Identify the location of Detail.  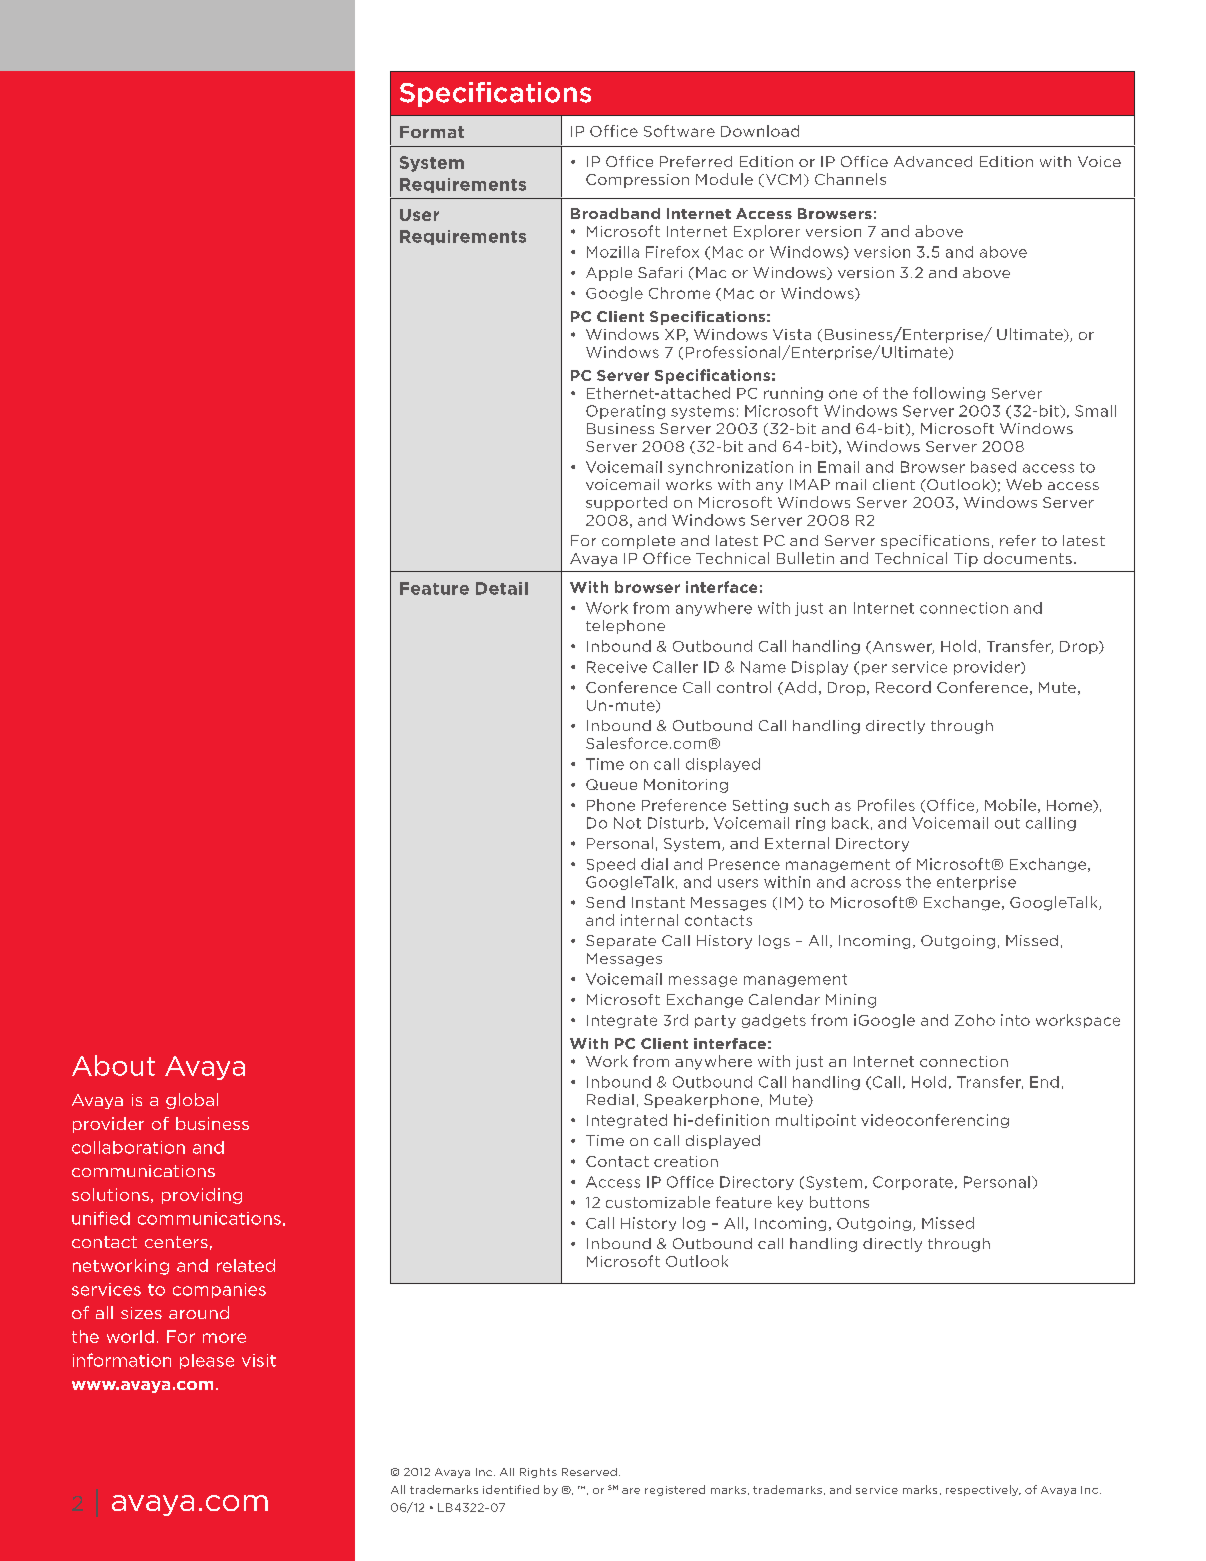
(502, 588).
